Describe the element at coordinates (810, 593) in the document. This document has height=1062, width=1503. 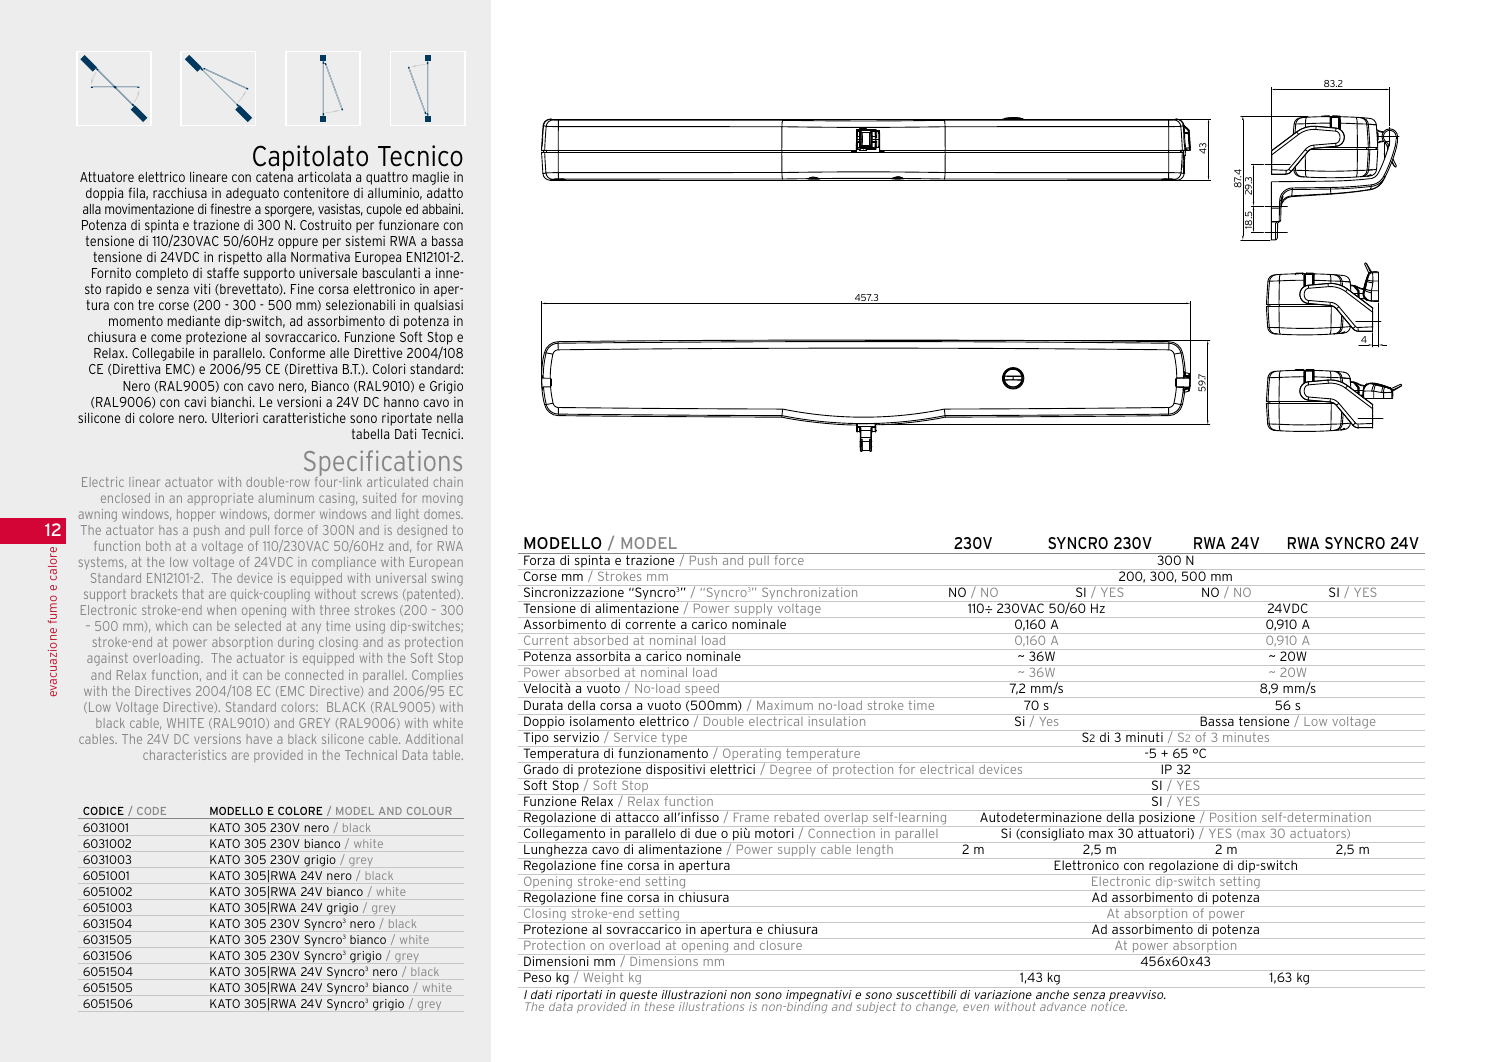
I see `Synchronization` at that location.
